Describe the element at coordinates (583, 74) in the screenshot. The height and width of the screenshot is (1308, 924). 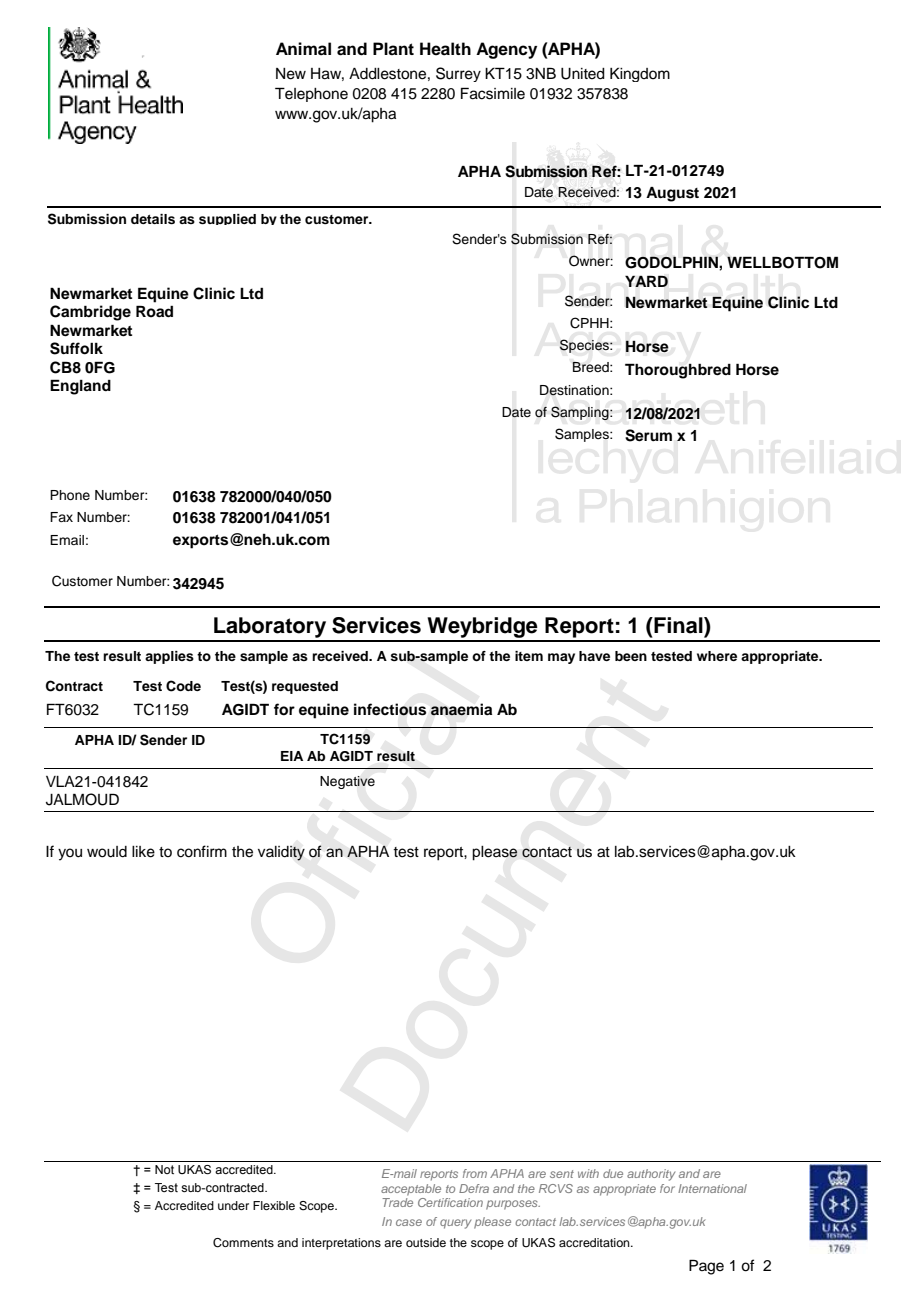
I see `United` at that location.
